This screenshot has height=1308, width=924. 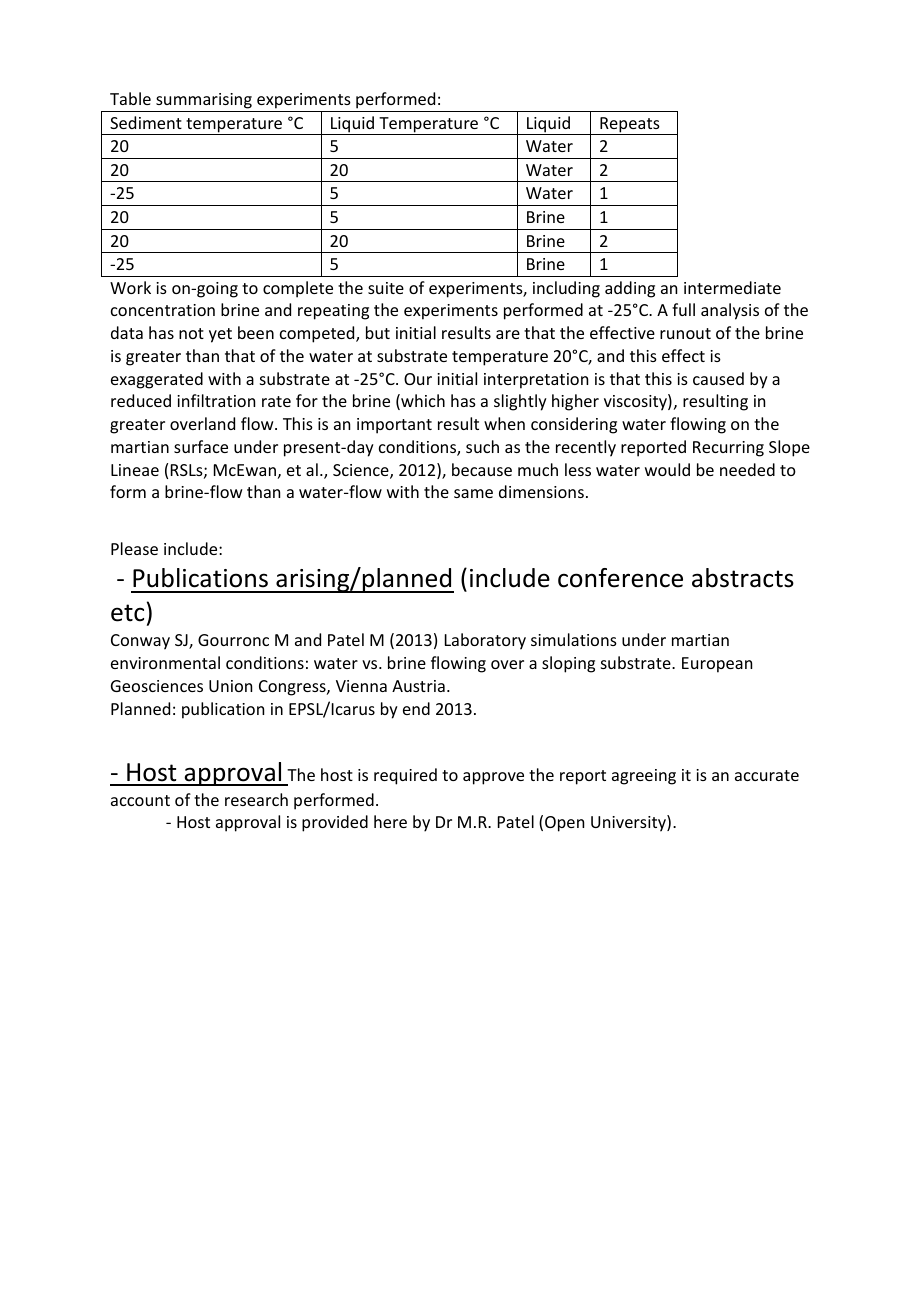 I want to click on Sediment, so click(x=146, y=122).
